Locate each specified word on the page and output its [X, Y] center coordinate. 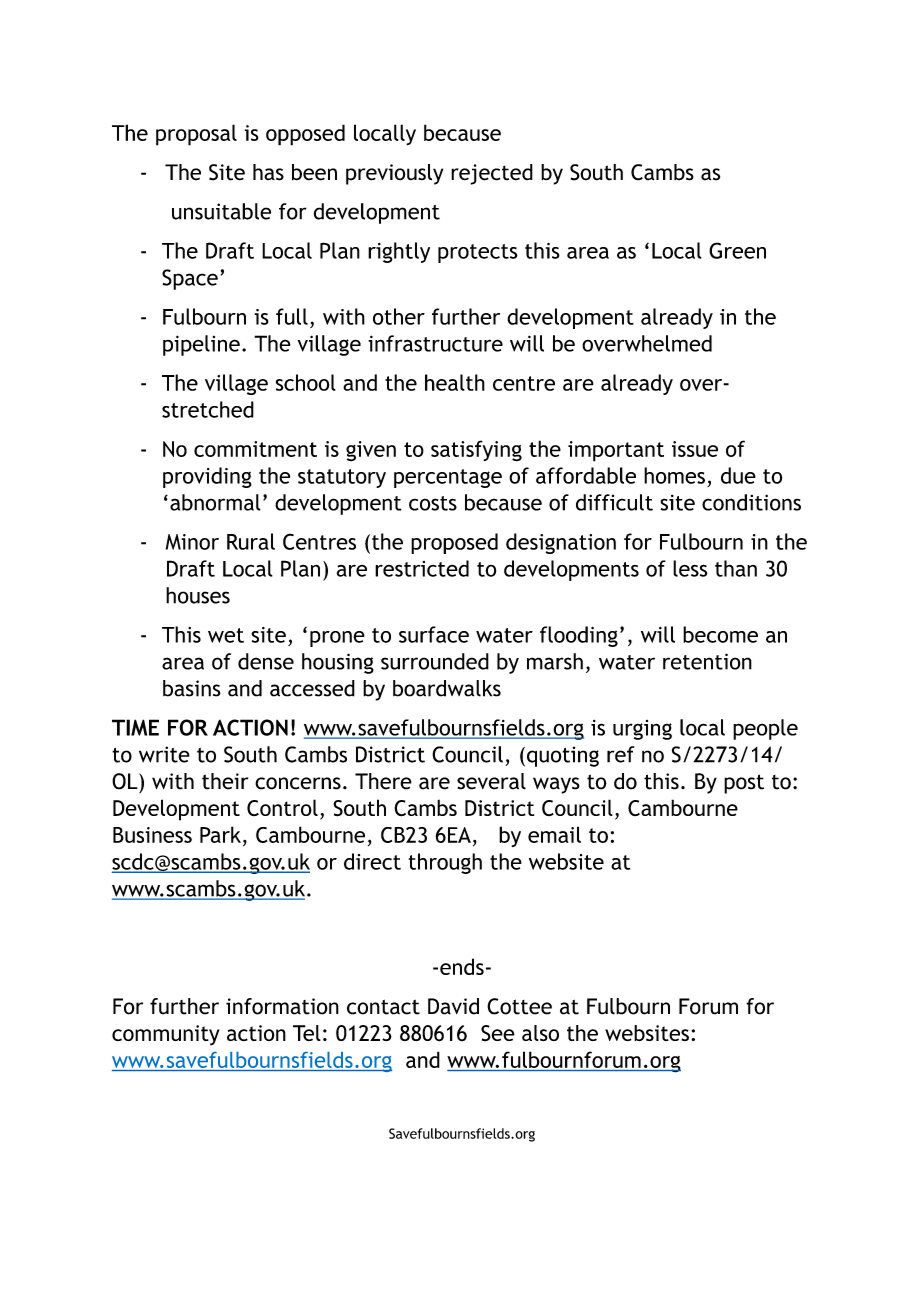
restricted [422, 568]
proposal [196, 135]
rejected [492, 174]
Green [737, 250]
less [690, 568]
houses [198, 595]
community [166, 1035]
